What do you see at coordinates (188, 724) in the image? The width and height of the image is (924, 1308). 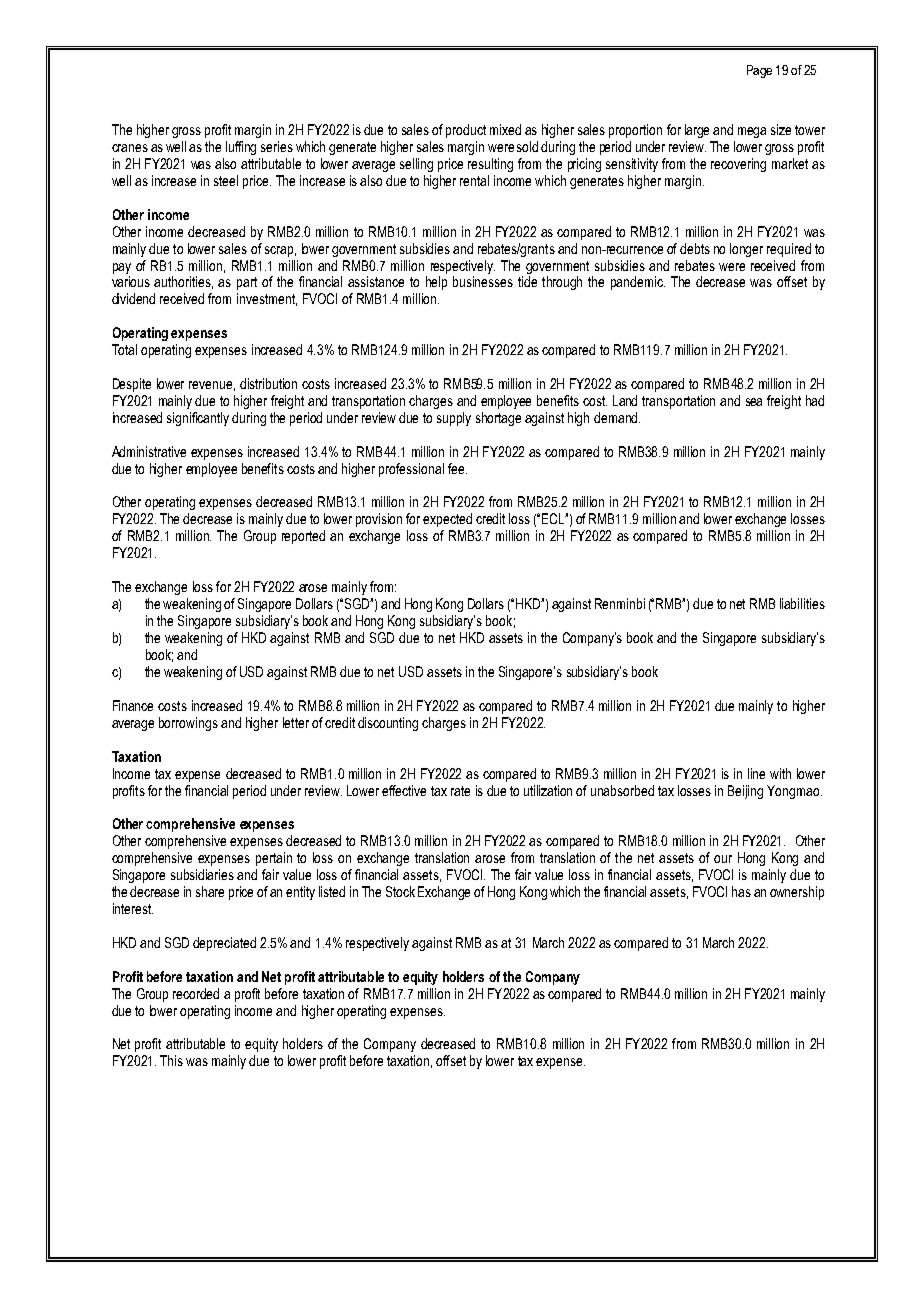 I see `borrowings` at bounding box center [188, 724].
